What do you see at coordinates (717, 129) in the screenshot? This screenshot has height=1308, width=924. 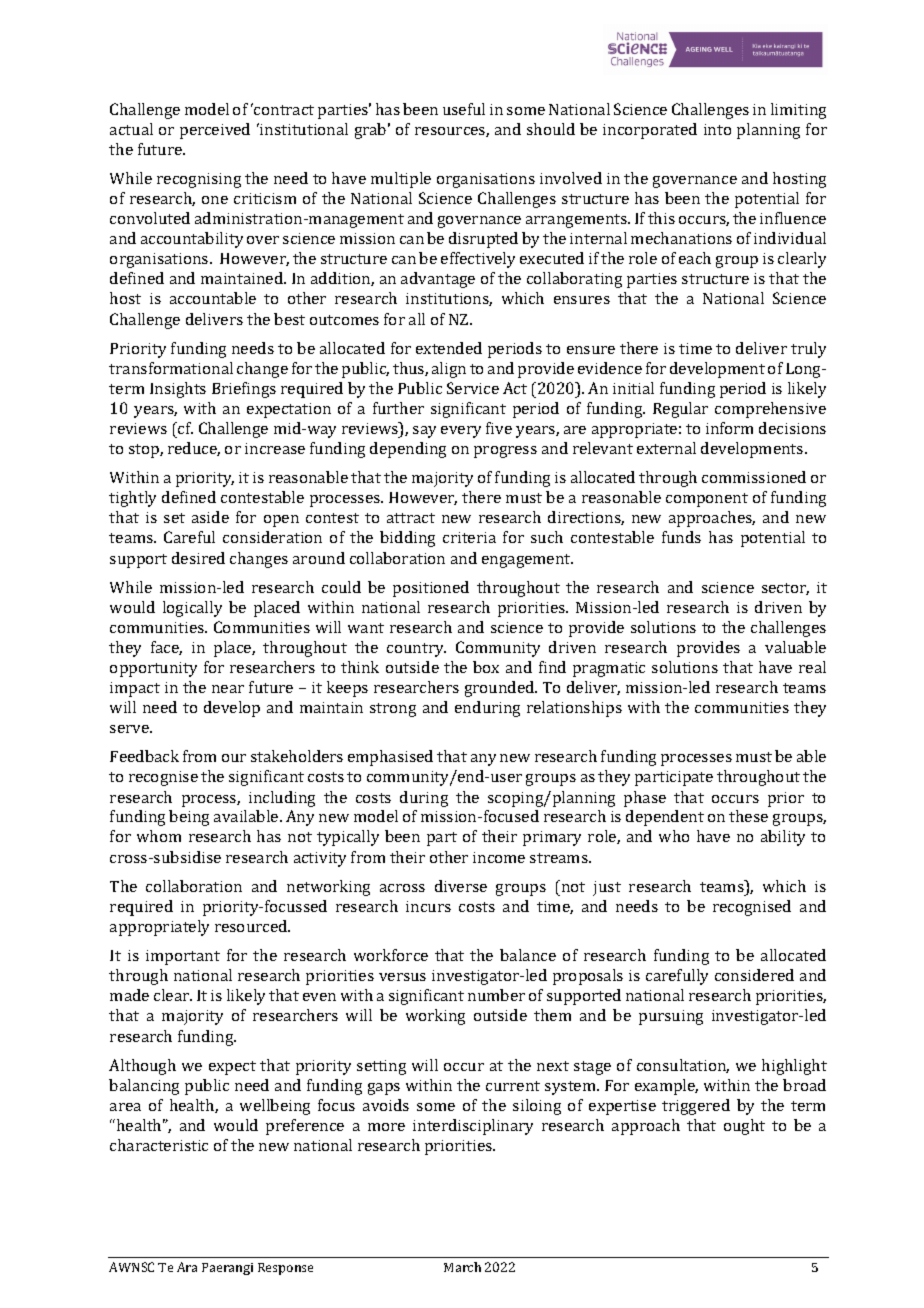 I see `into` at bounding box center [717, 129].
